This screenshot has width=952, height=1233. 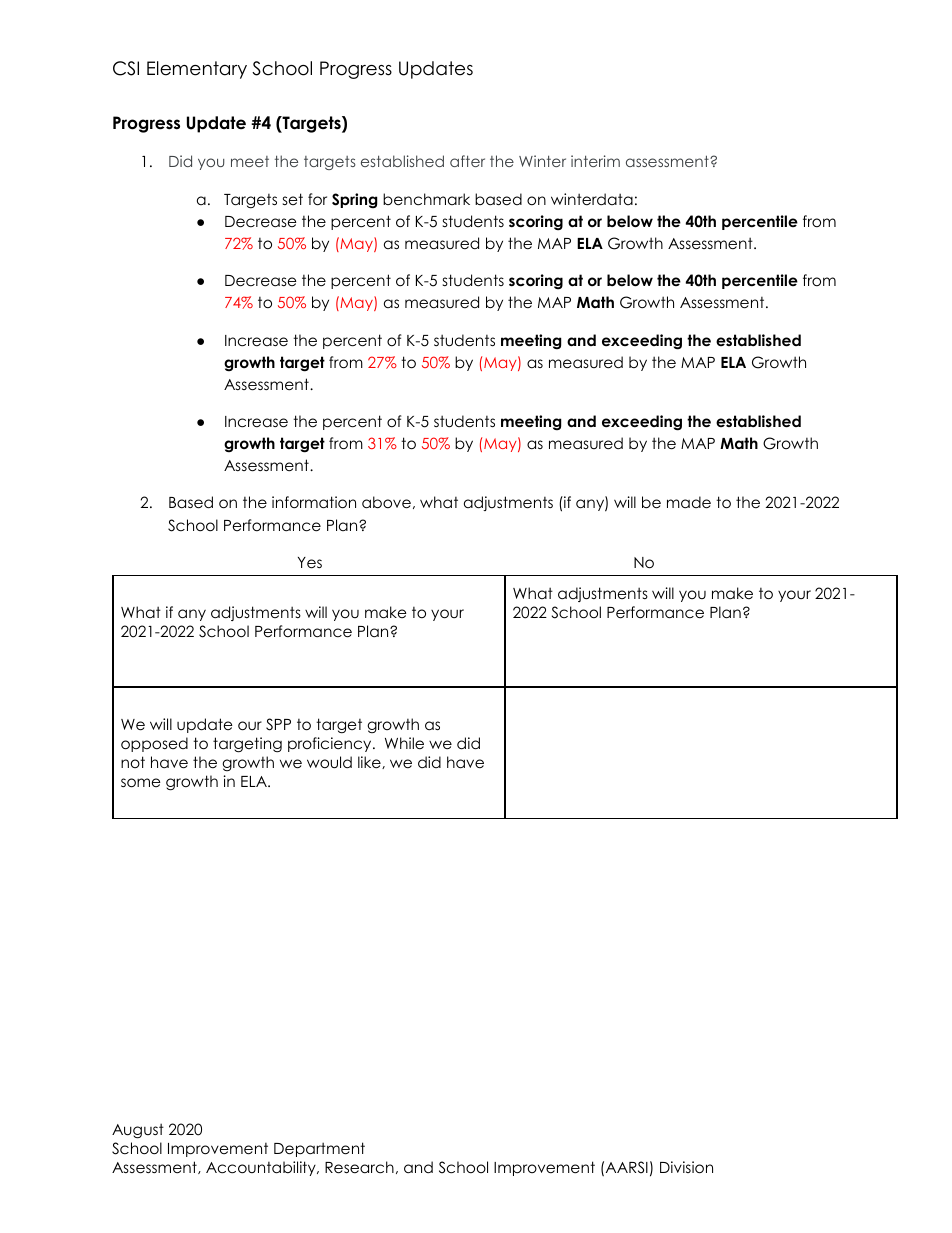 I want to click on Research, so click(x=359, y=1167).
